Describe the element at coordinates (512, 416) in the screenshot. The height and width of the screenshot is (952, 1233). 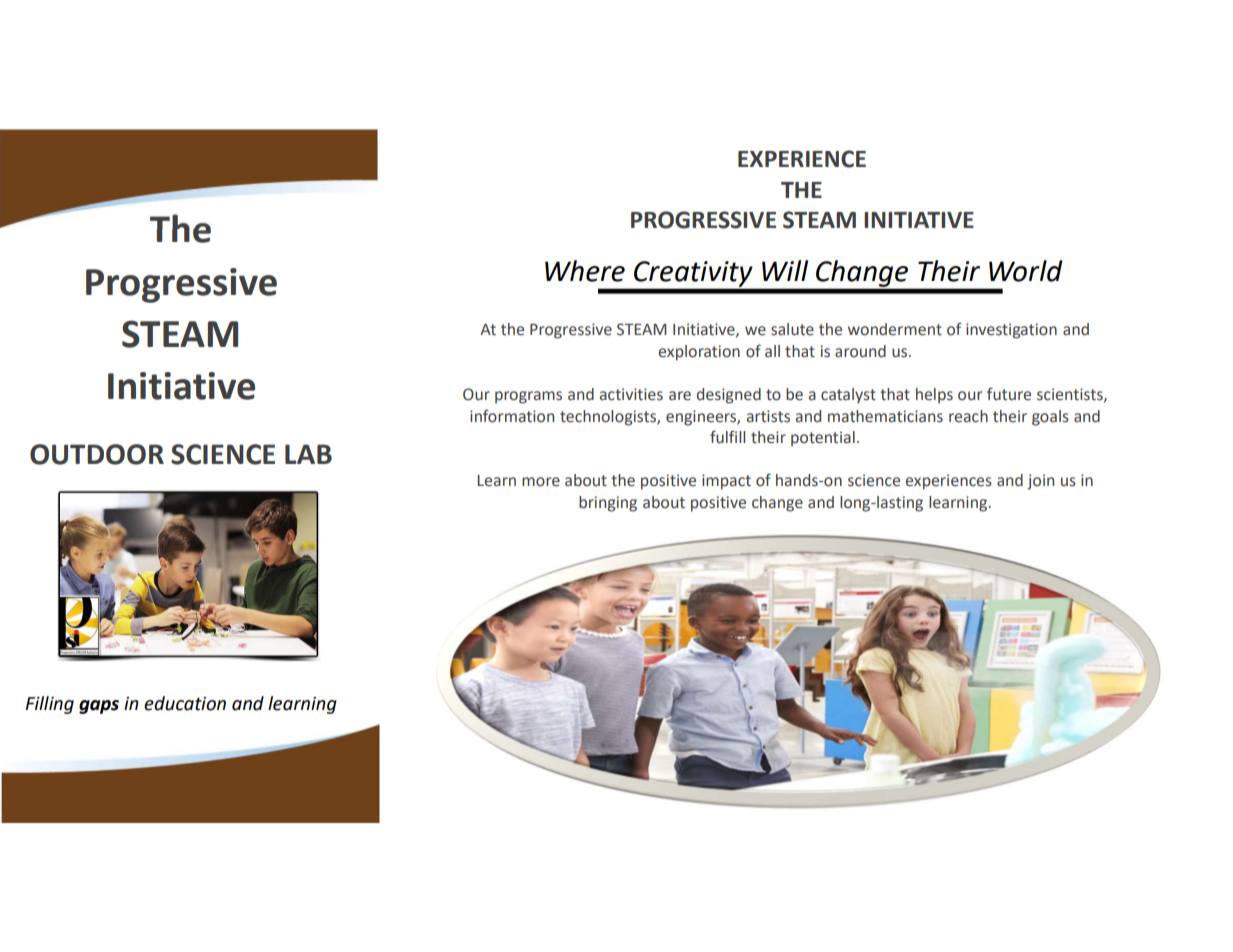
I see `information` at that location.
